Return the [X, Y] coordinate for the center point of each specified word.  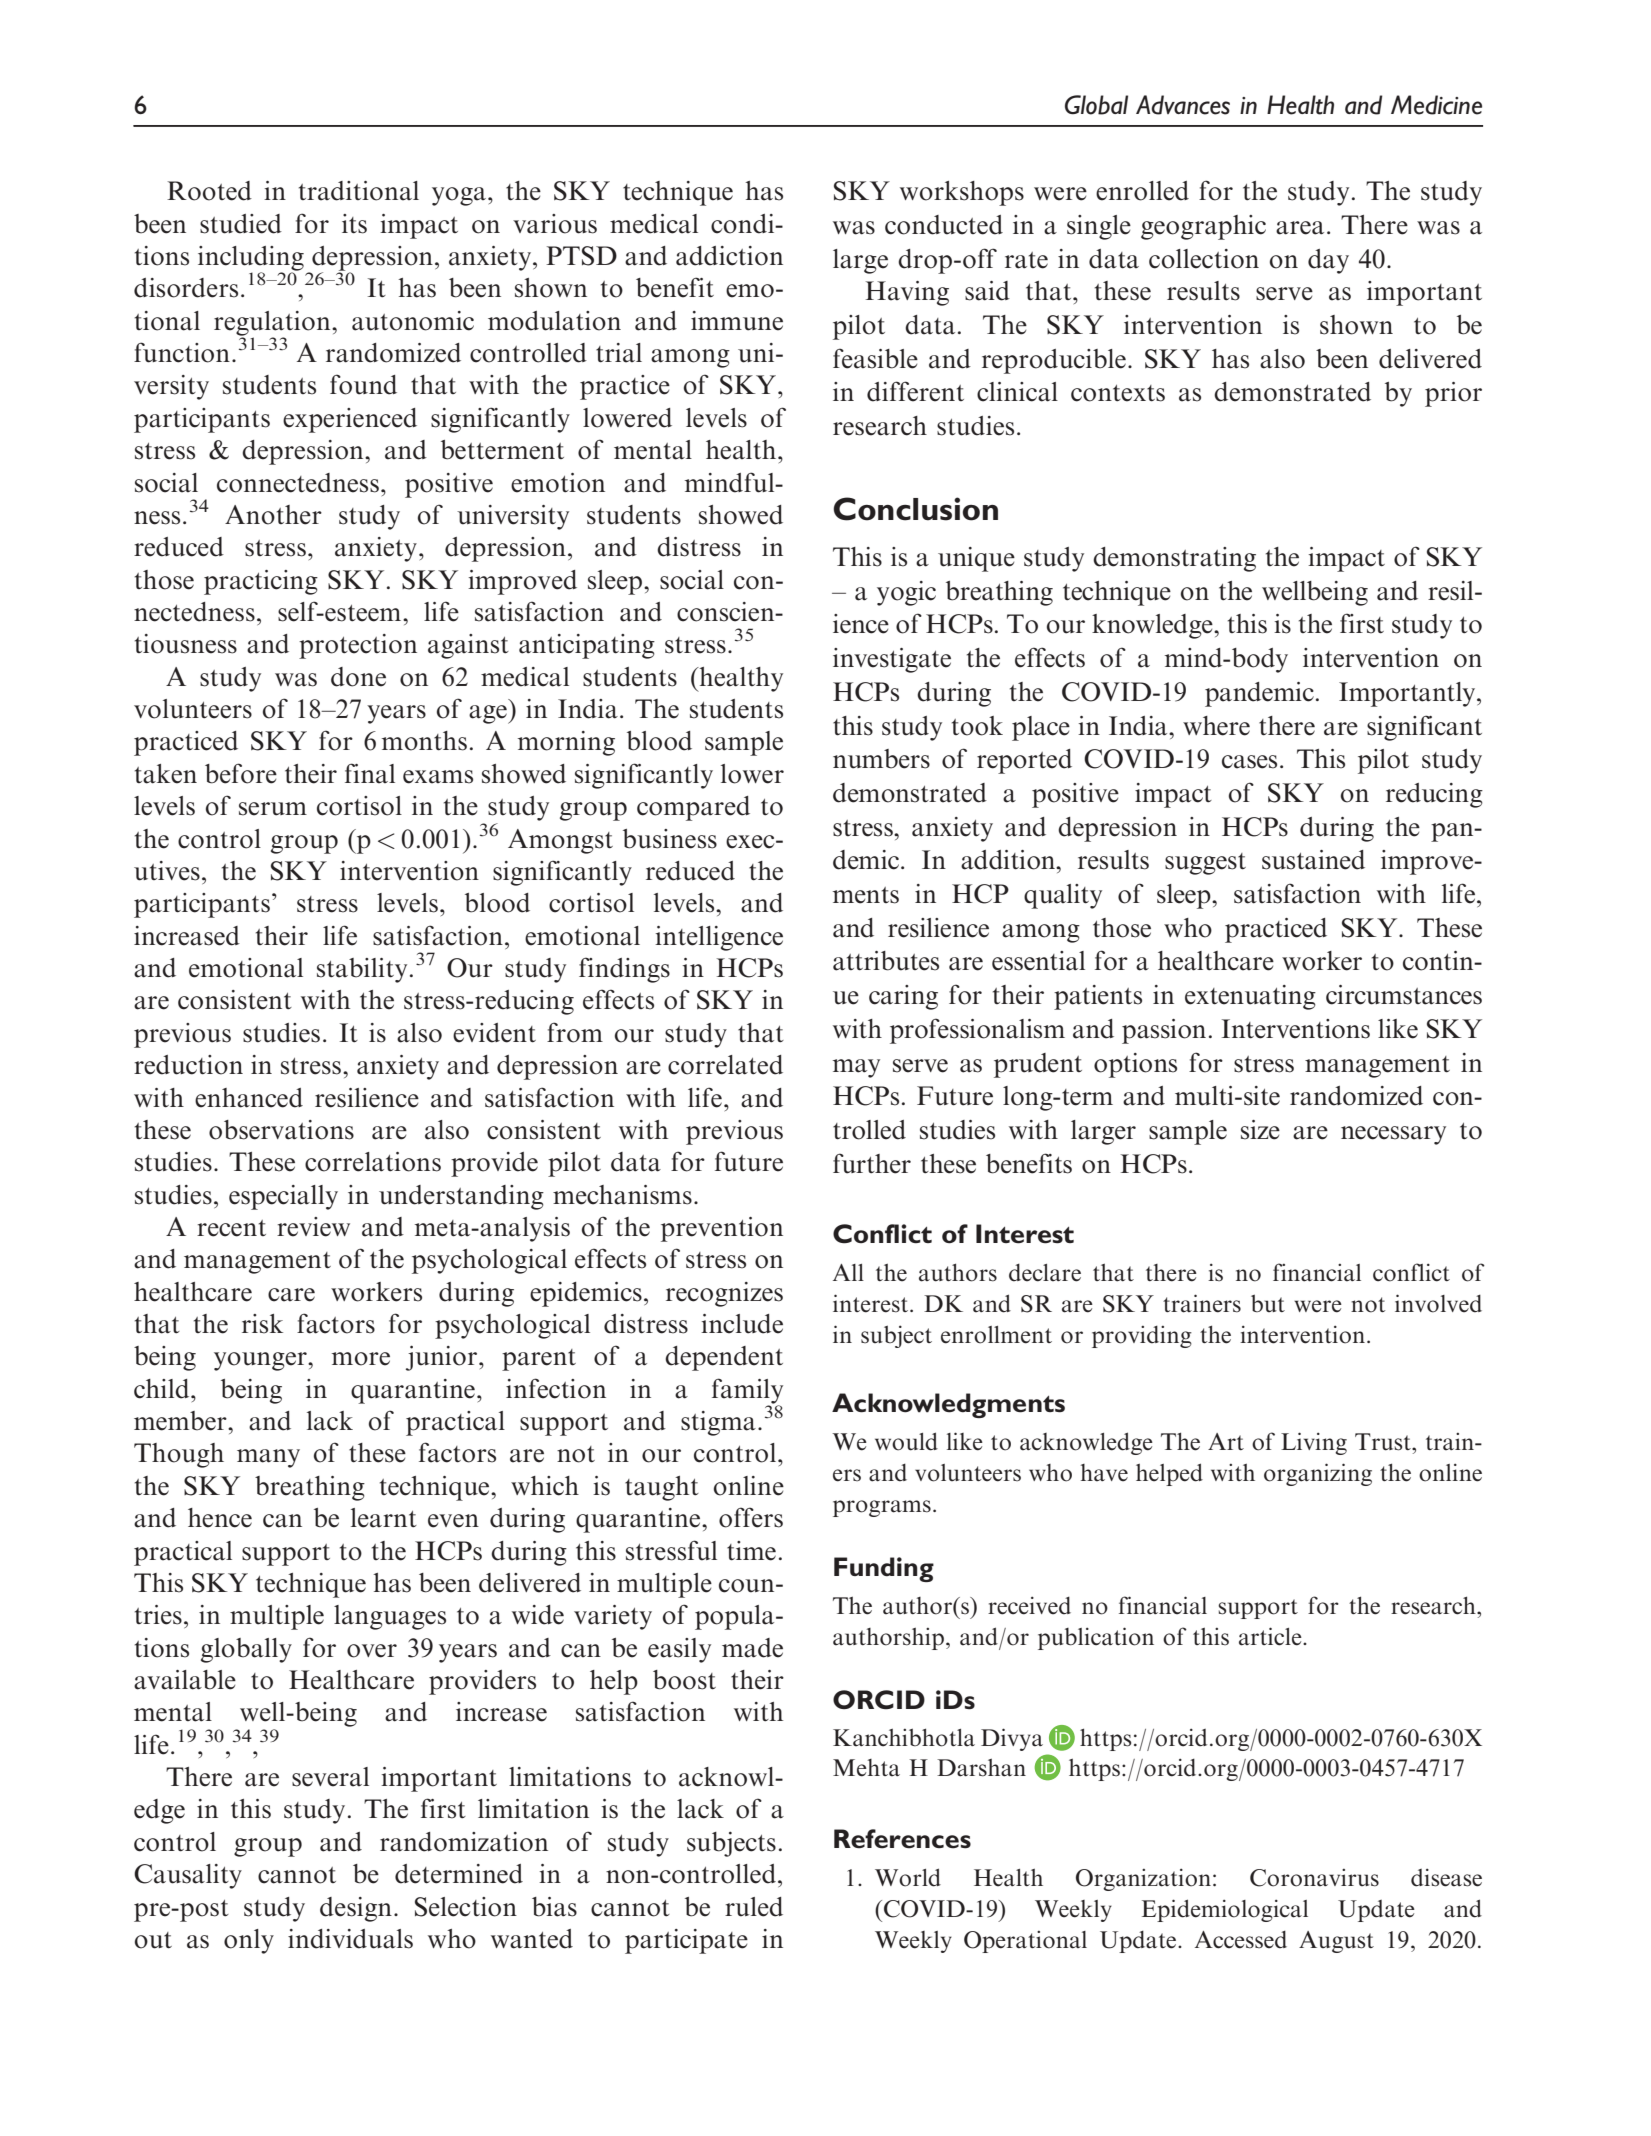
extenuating [1250, 997]
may [856, 1068]
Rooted [209, 191]
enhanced [249, 1098]
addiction [729, 256]
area [1300, 228]
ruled [754, 1907]
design [356, 1909]
